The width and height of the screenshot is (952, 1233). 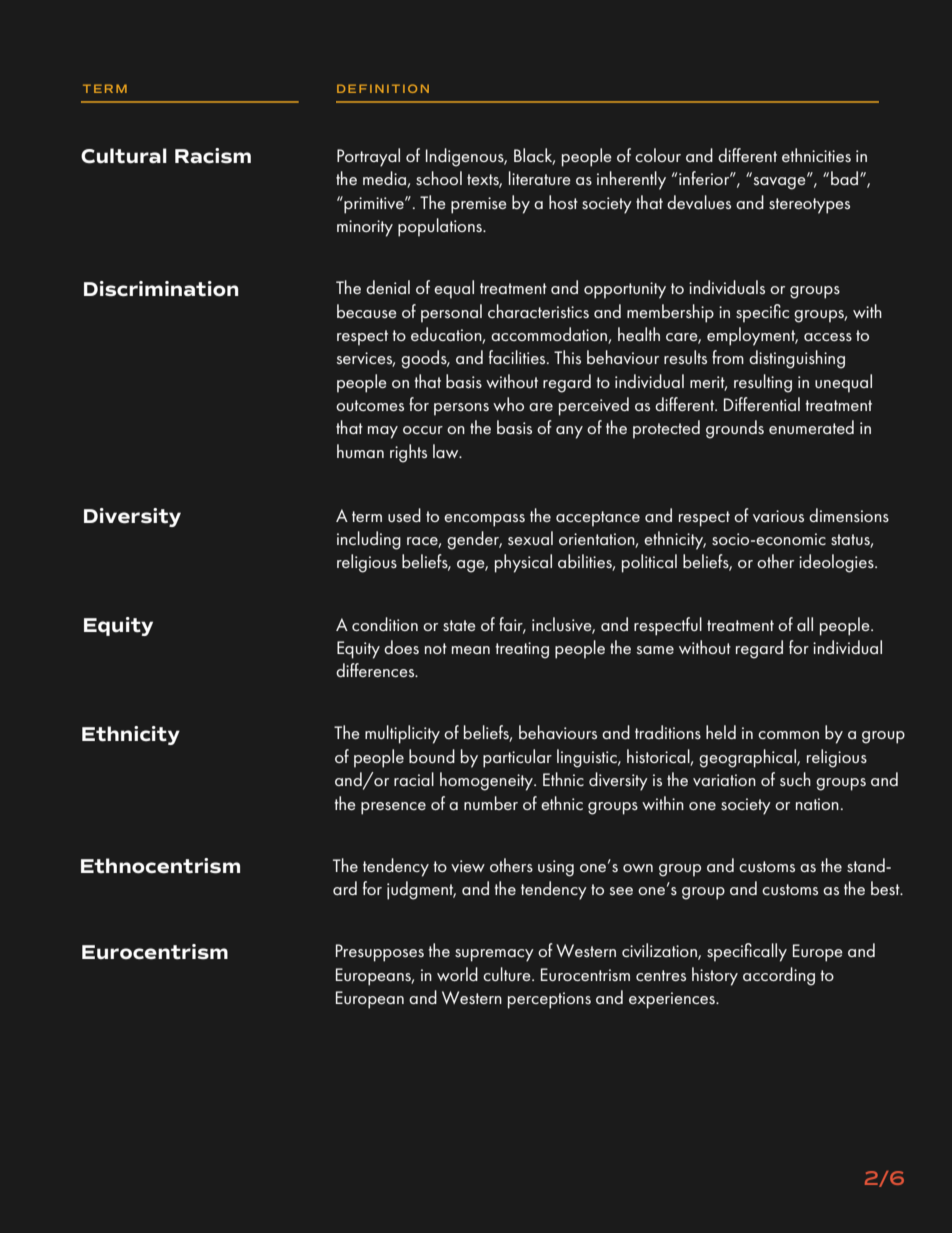 I want to click on various, so click(x=778, y=516).
